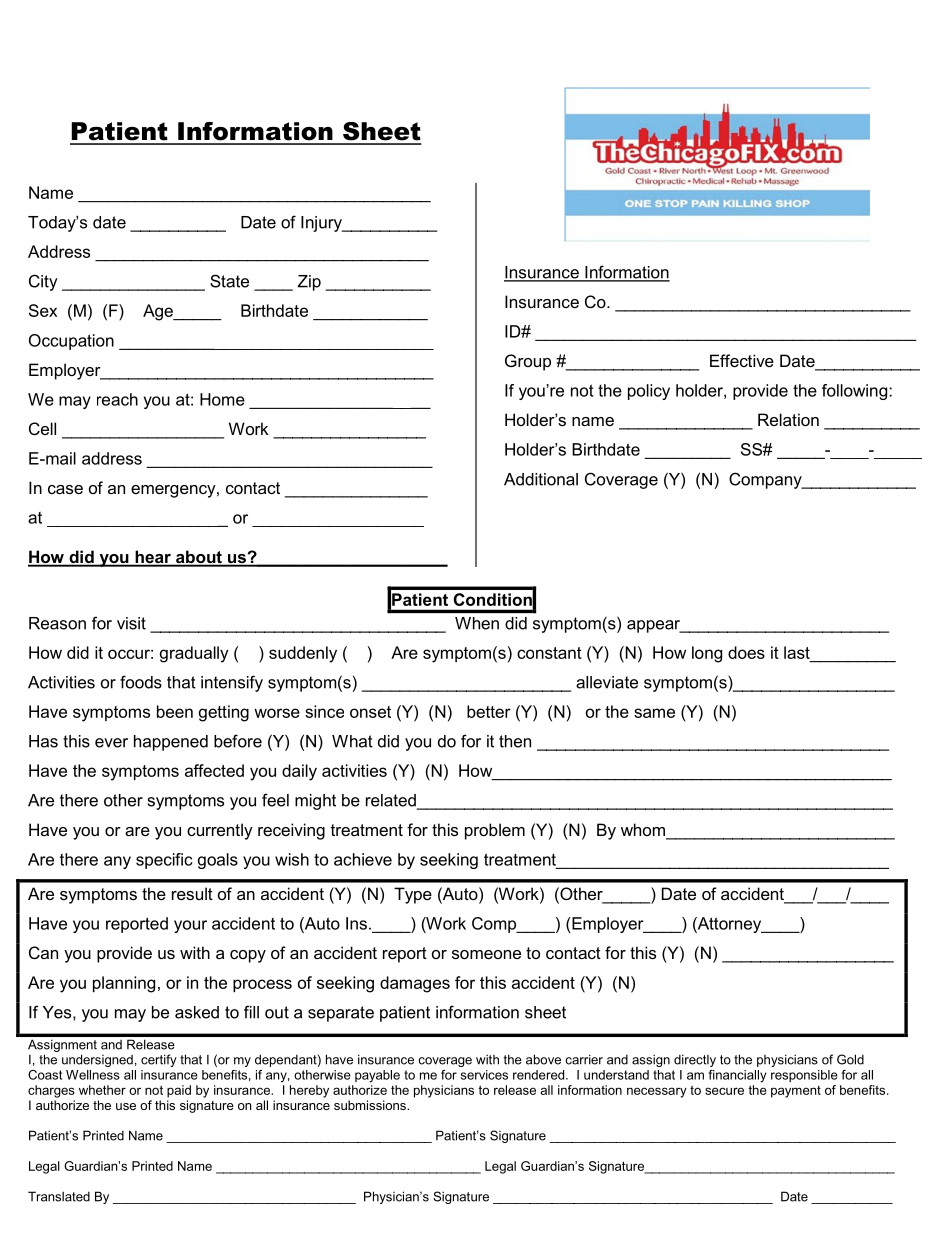  I want to click on Effective, so click(742, 360).
